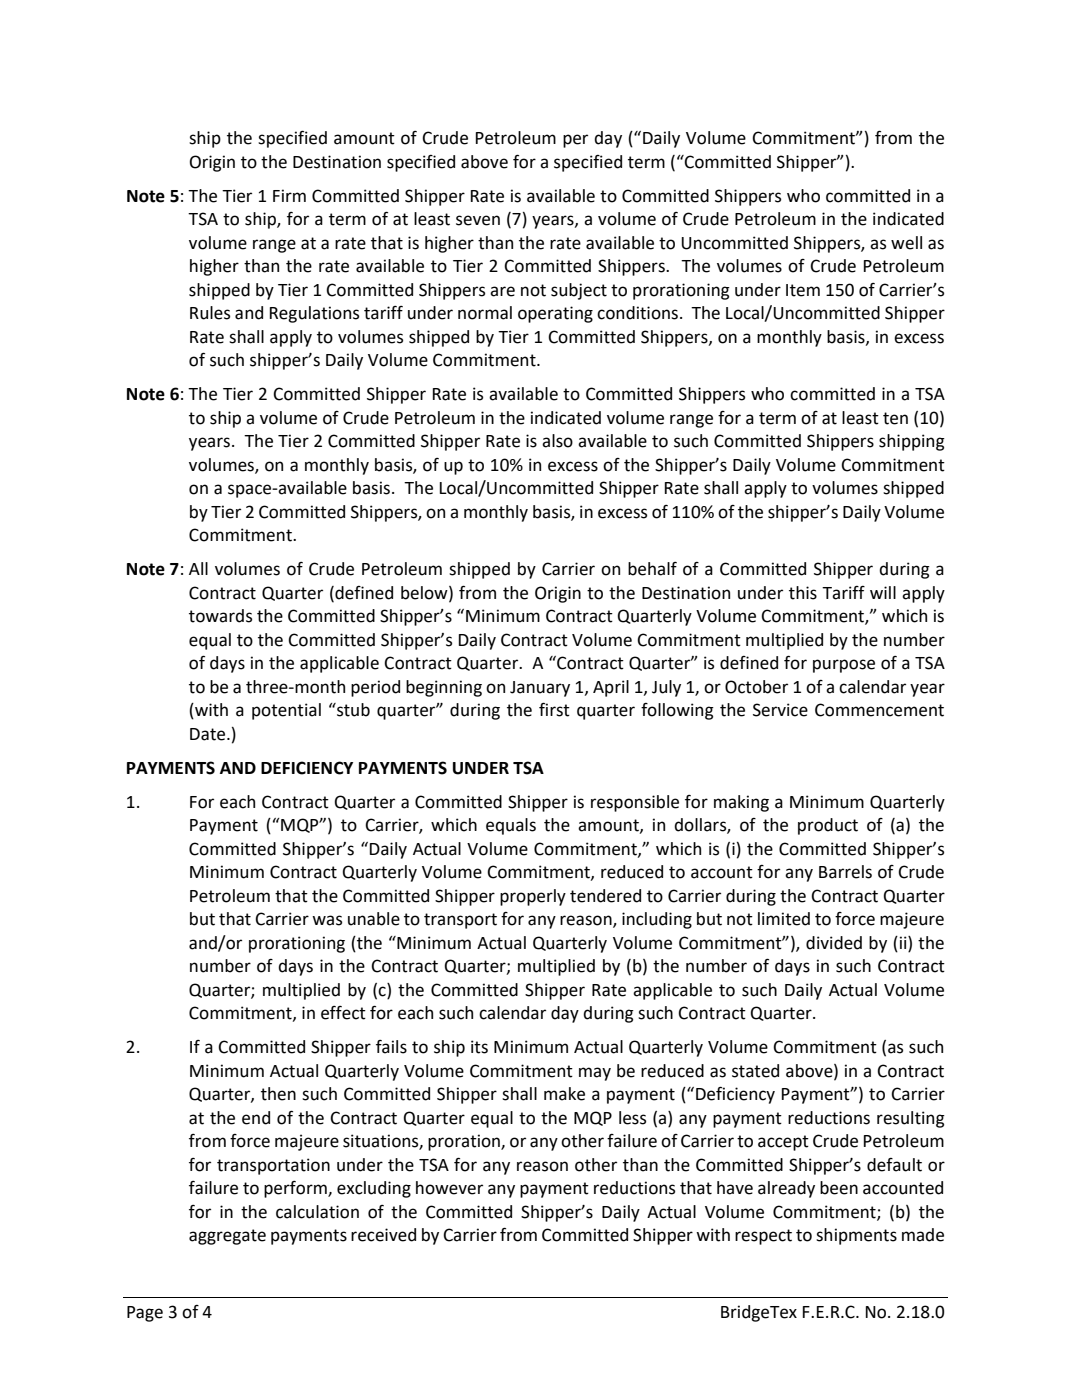  I want to click on its, so click(479, 1047).
